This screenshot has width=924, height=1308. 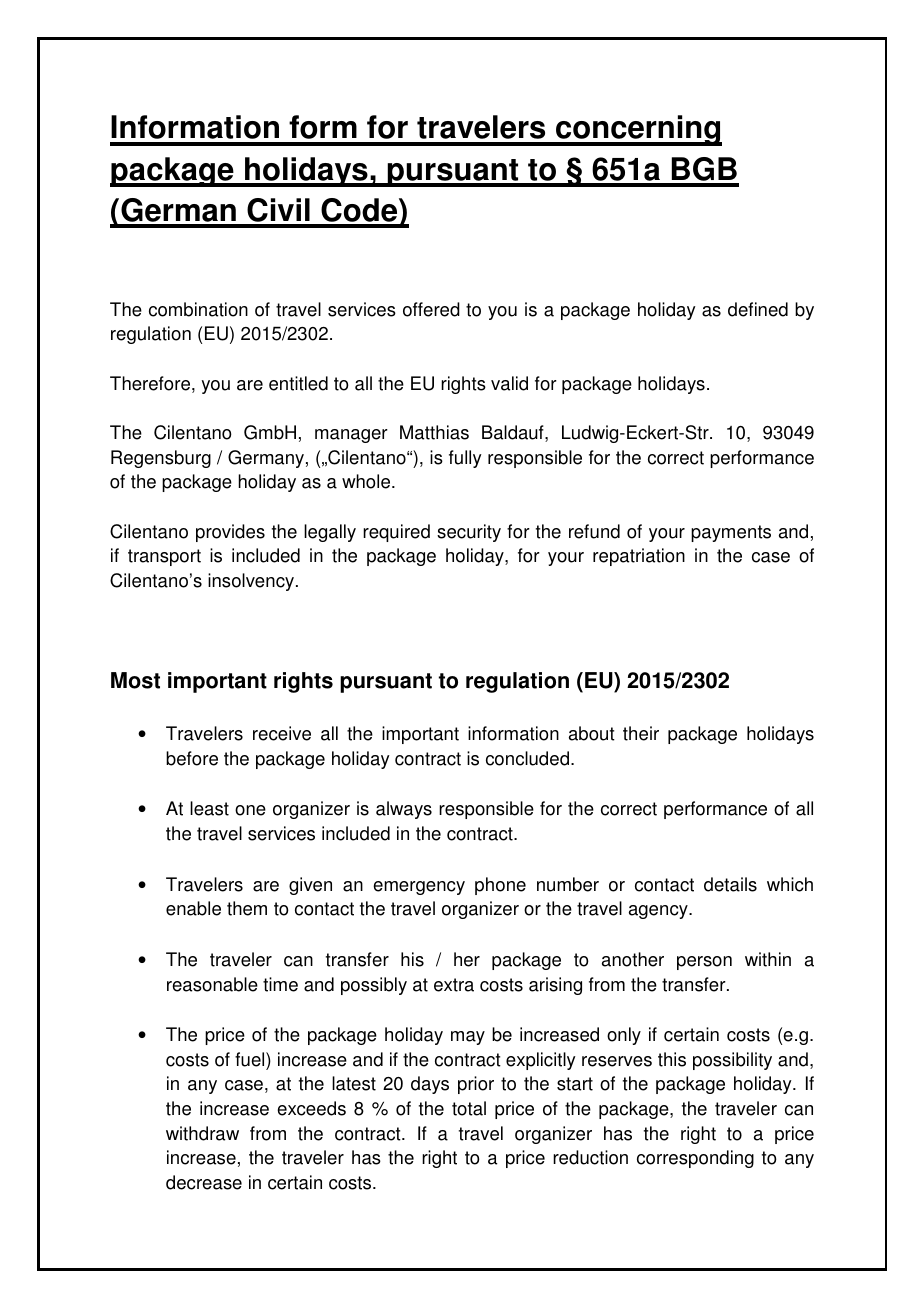 I want to click on defined, so click(x=758, y=309).
